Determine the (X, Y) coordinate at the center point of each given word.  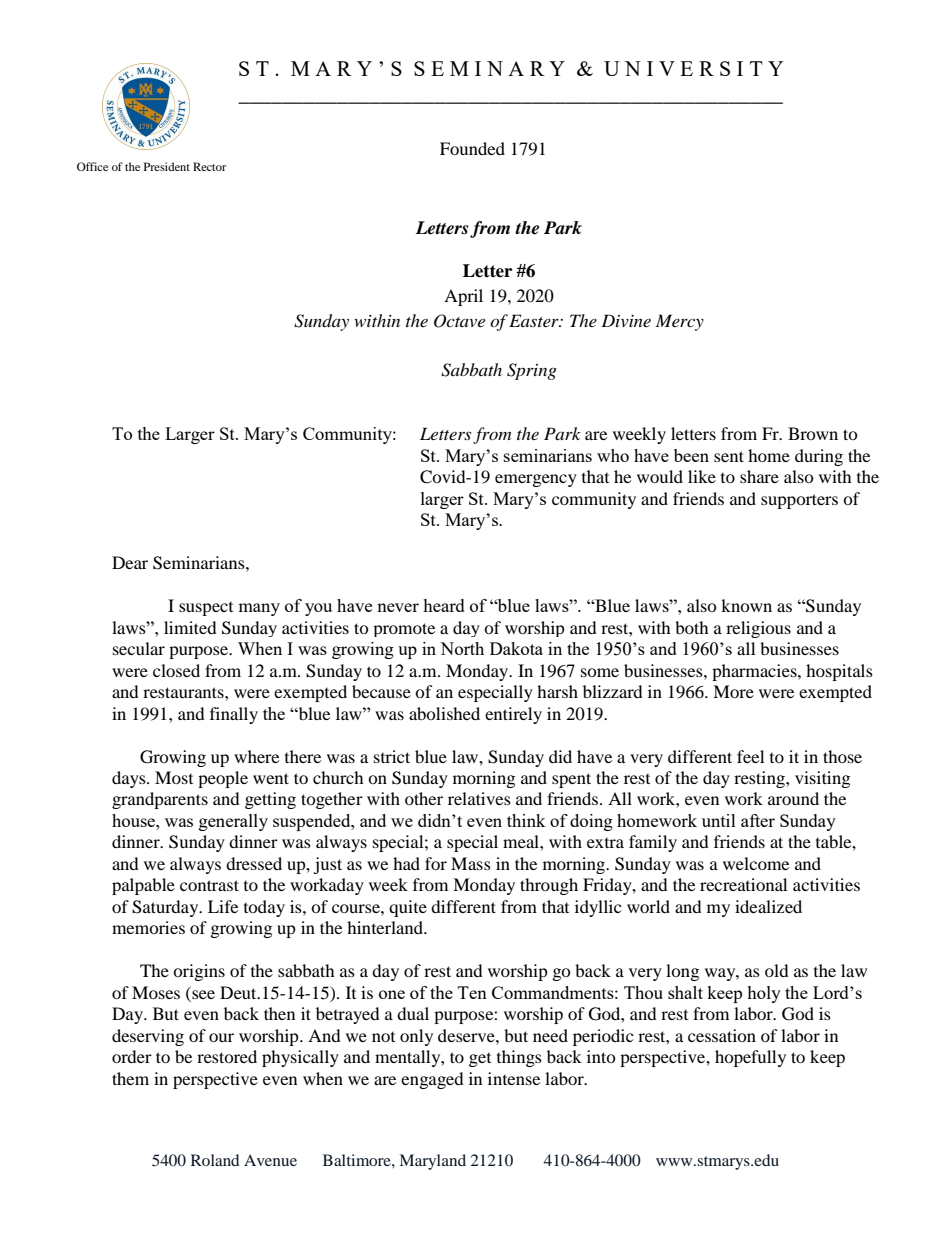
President (167, 166)
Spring (532, 371)
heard (444, 605)
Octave (459, 321)
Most (174, 777)
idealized (768, 906)
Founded (472, 148)
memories (148, 927)
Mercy (680, 322)
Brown (813, 433)
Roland (215, 1160)
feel (750, 756)
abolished (444, 713)
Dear (130, 562)
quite (408, 908)
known (746, 605)
